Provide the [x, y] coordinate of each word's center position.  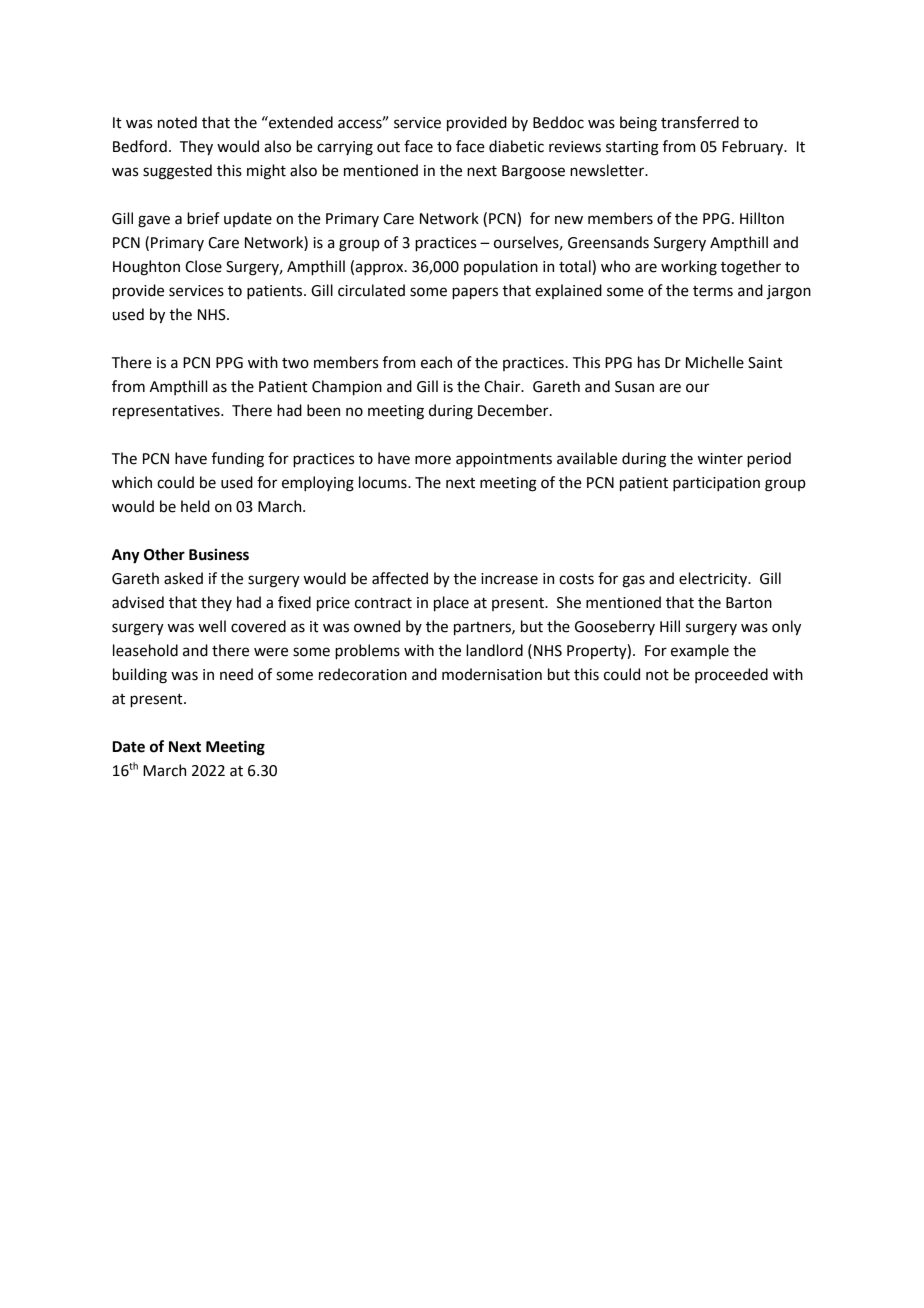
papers [475, 293]
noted [177, 122]
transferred [700, 122]
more [433, 460]
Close [203, 266]
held [195, 506]
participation [716, 484]
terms [713, 291]
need [236, 674]
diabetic [516, 146]
